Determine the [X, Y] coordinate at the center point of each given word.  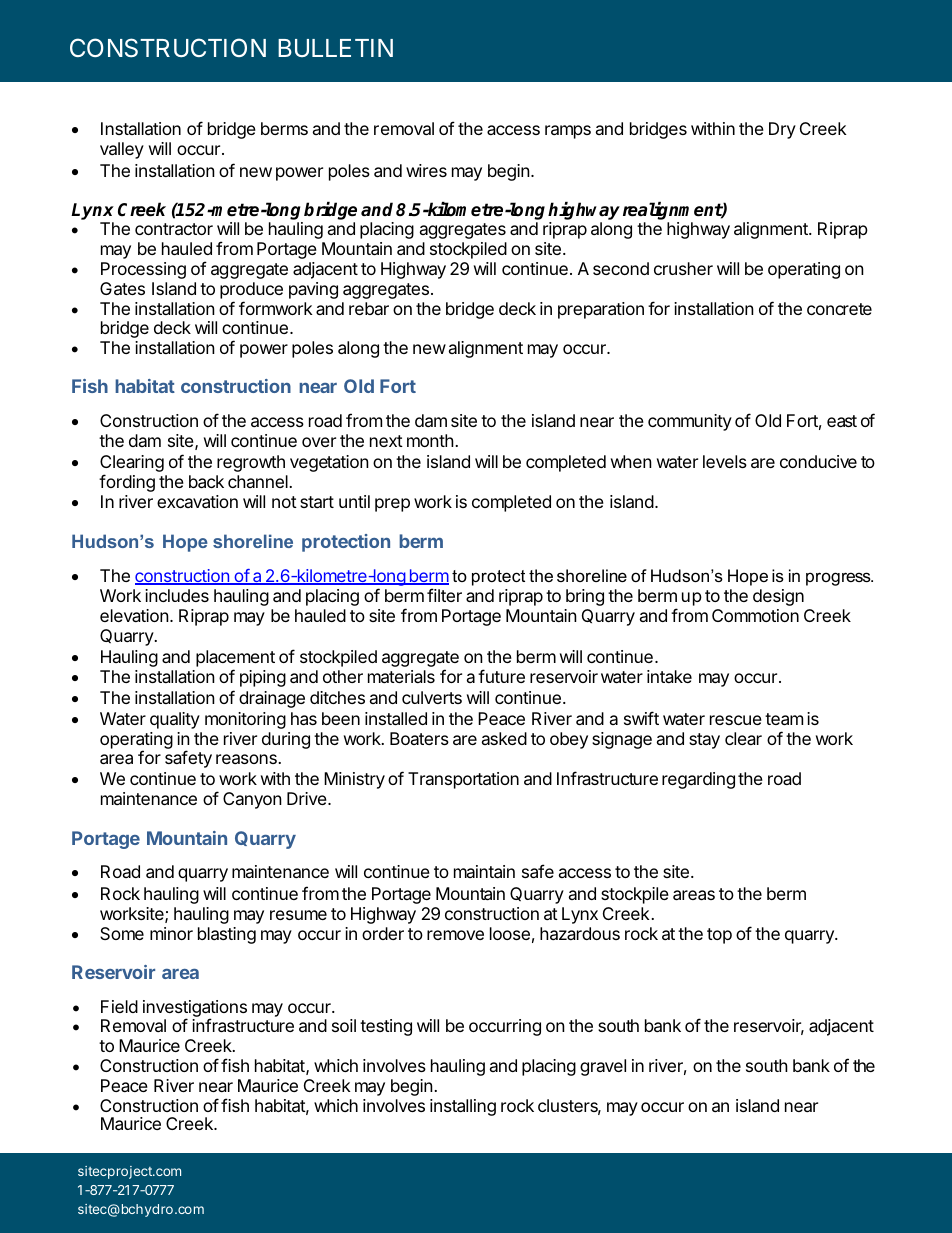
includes [177, 595]
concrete [839, 309]
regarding [698, 780]
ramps [568, 132]
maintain [484, 871]
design [778, 597]
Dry [782, 130]
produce [251, 292]
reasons [247, 759]
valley [122, 150]
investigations [195, 1010]
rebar [369, 308]
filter [444, 595]
